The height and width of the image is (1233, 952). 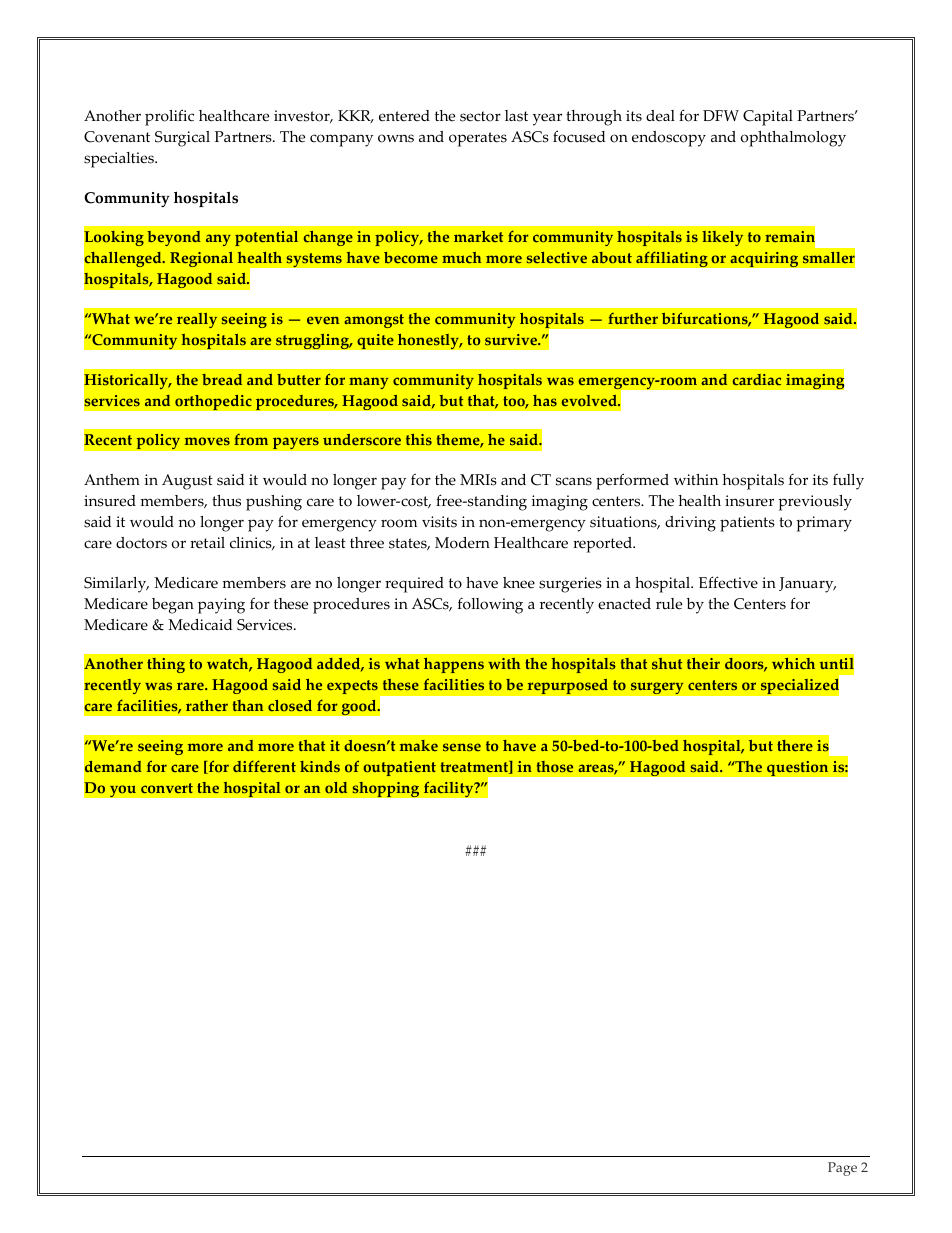 I want to click on Page, so click(x=842, y=1169).
